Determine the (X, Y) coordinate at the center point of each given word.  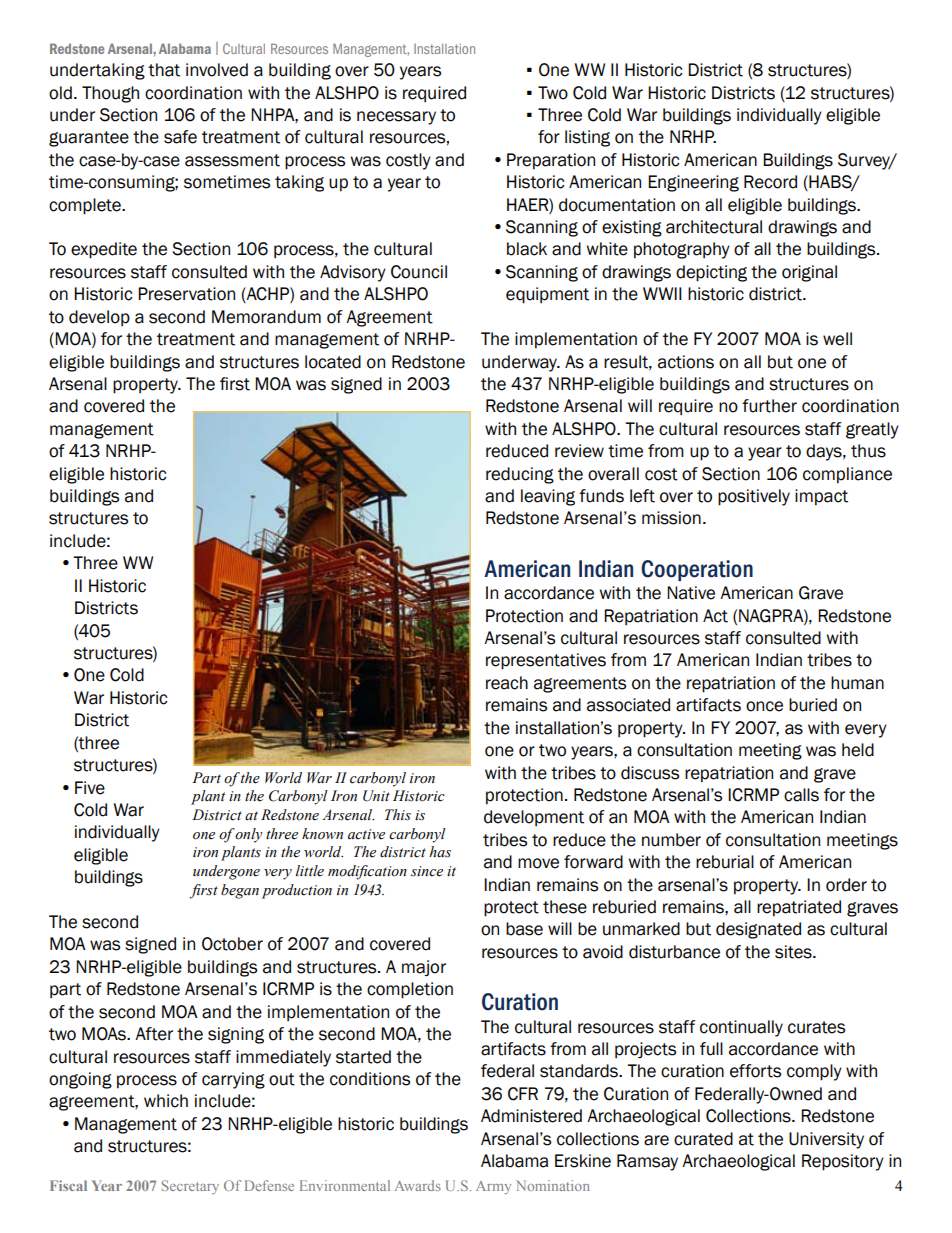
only (249, 835)
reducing (520, 475)
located (333, 362)
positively (754, 497)
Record (770, 182)
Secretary (190, 1187)
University (826, 1140)
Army (493, 1187)
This (398, 815)
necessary (396, 118)
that (164, 70)
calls (801, 795)
